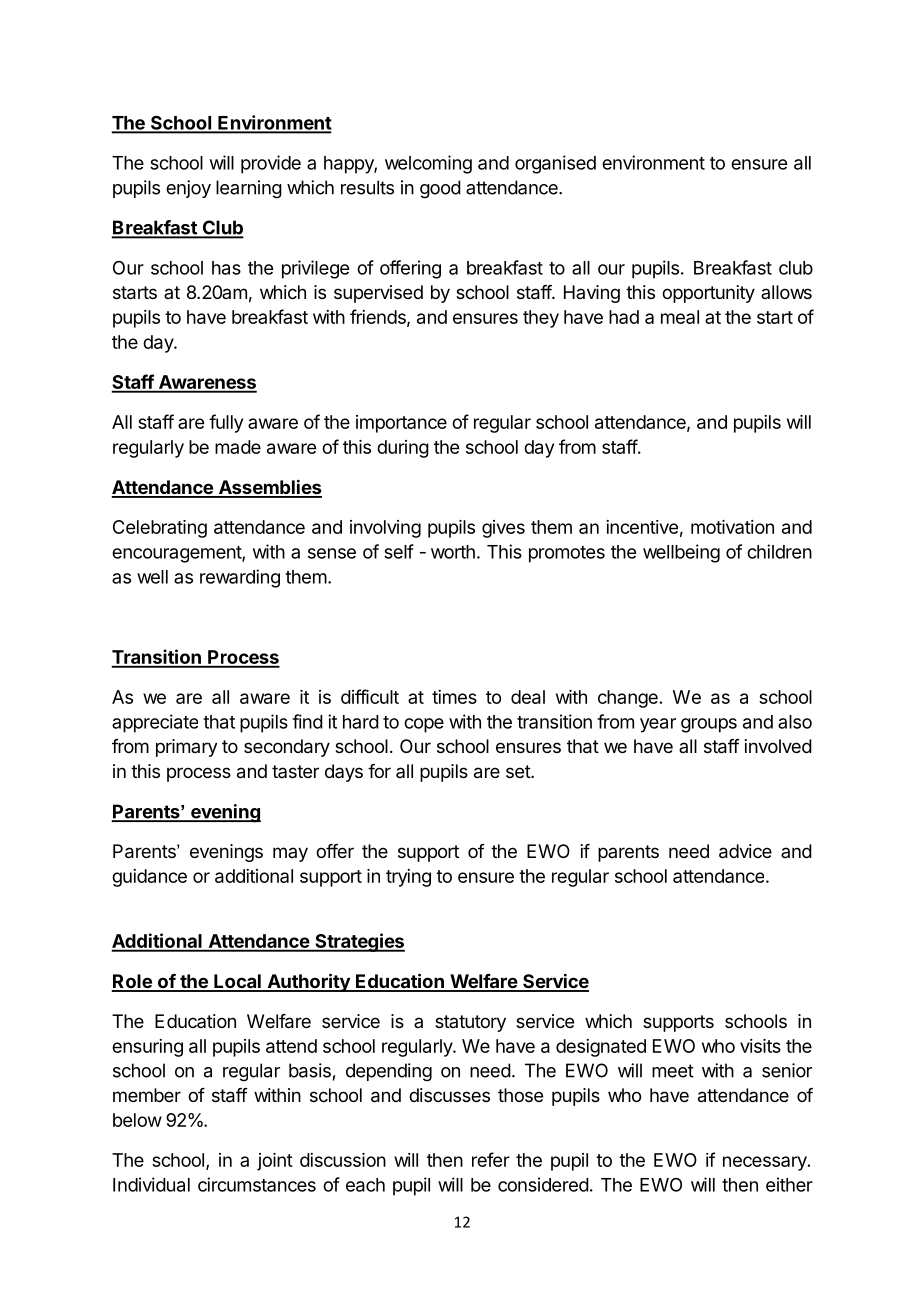 The width and height of the screenshot is (924, 1308). What do you see at coordinates (709, 725) in the screenshot?
I see `groups` at bounding box center [709, 725].
